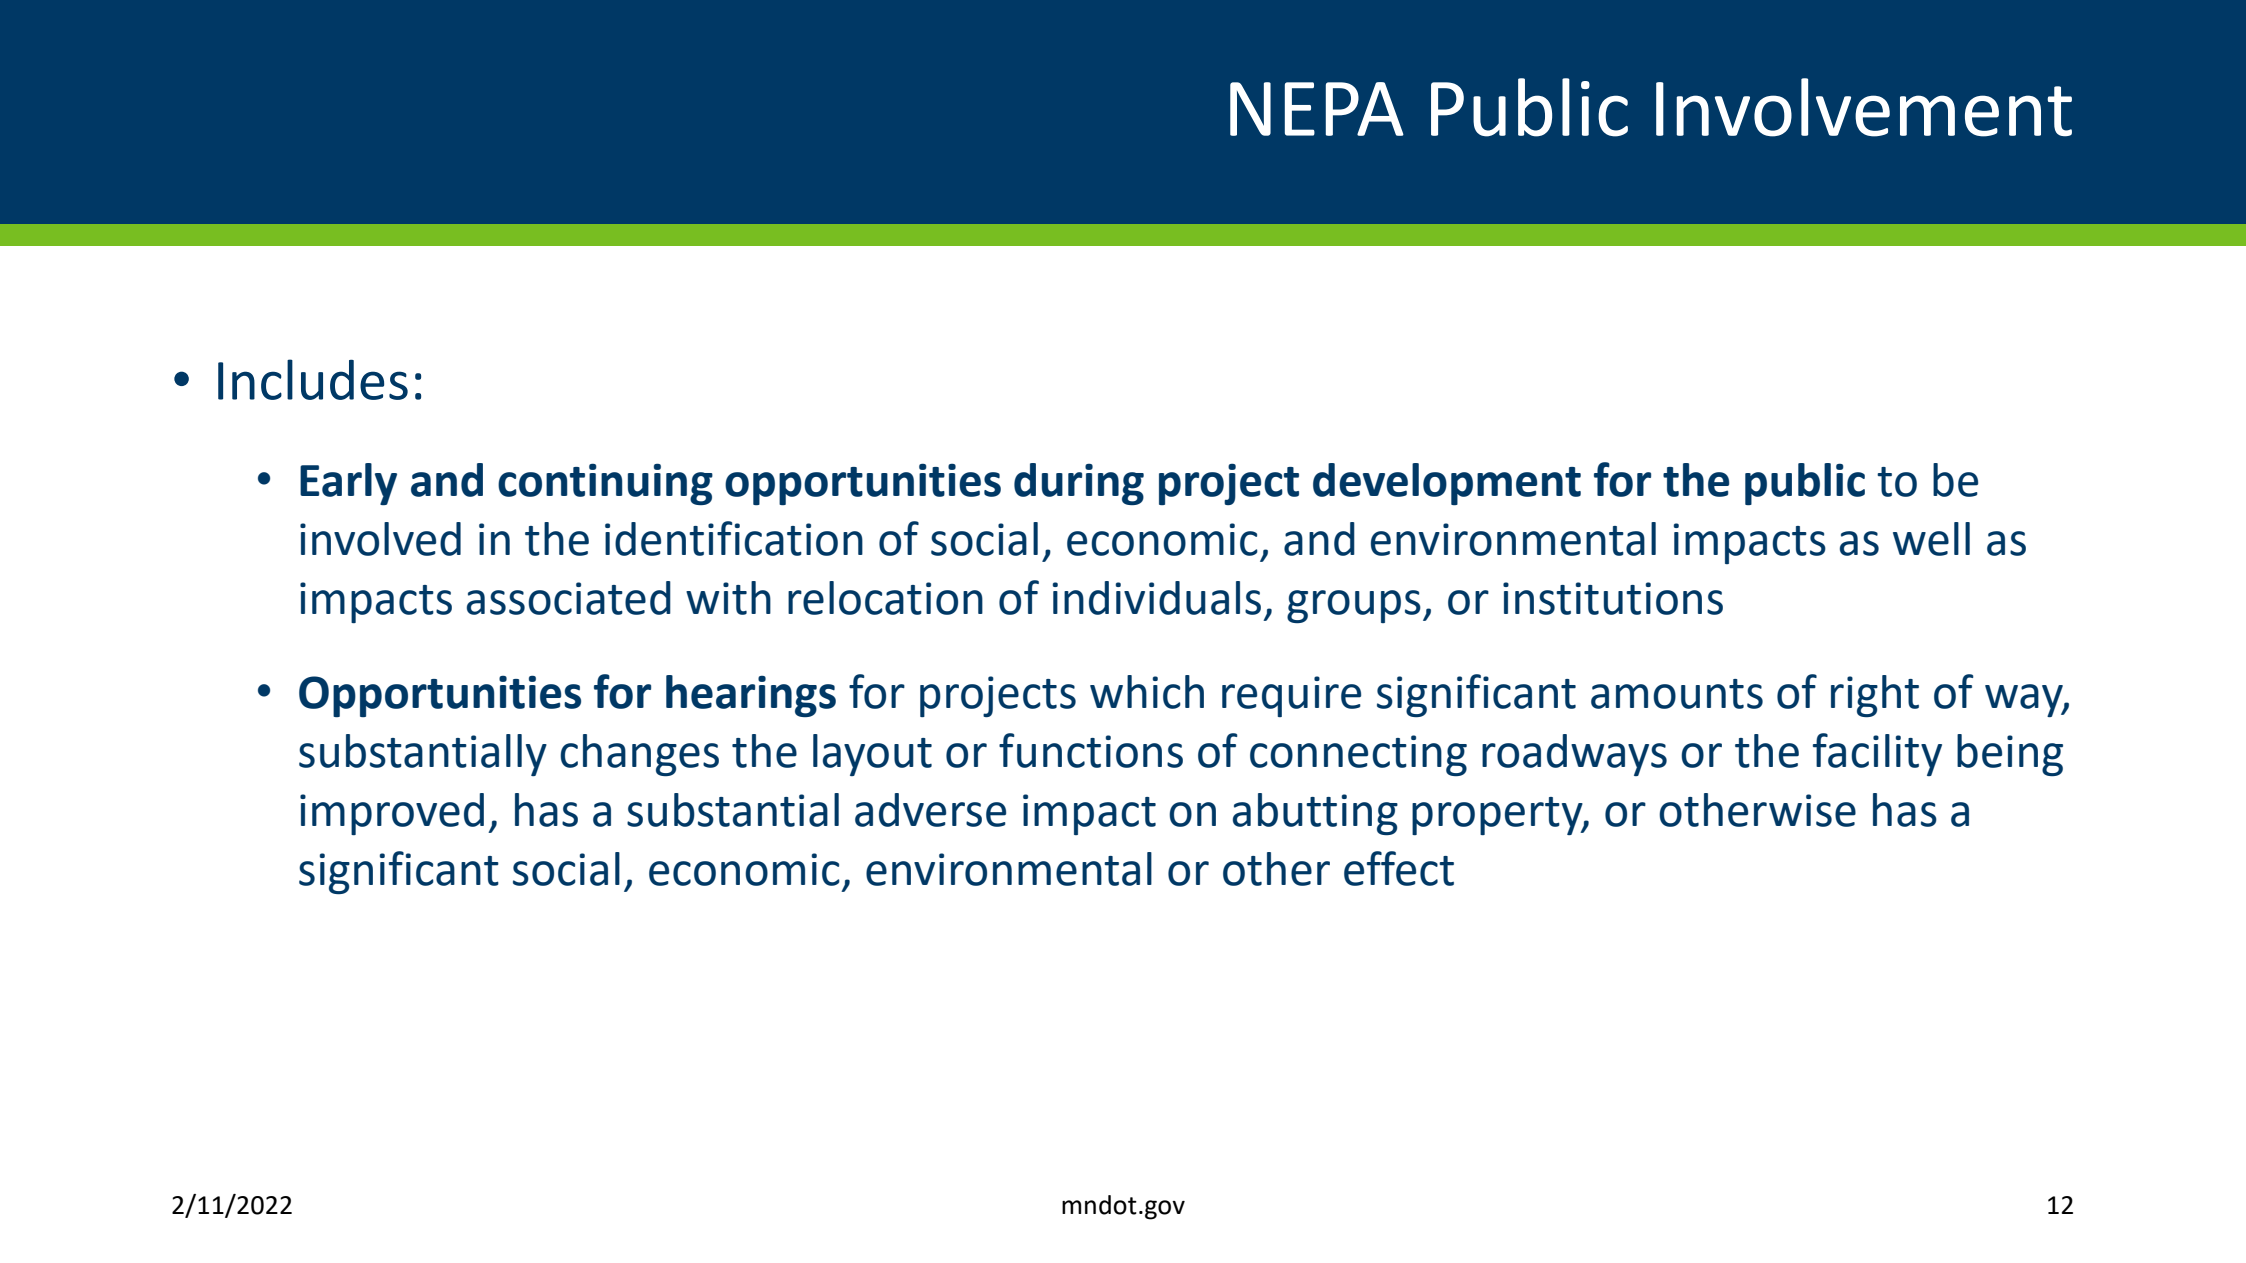 This document has width=2246, height=1263. What do you see at coordinates (1931, 539) in the document?
I see `well` at bounding box center [1931, 539].
